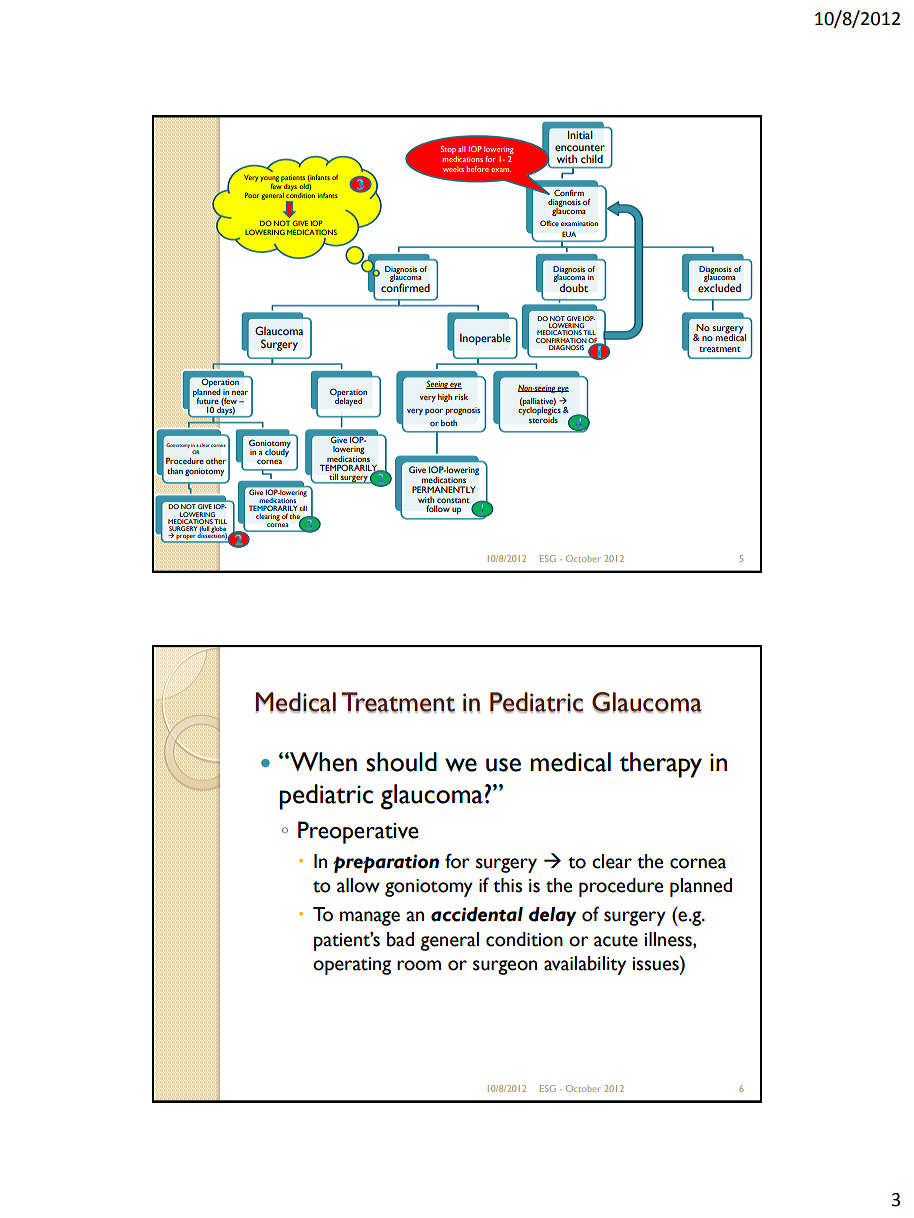 This page has width=914, height=1218. I want to click on operating, so click(352, 966).
